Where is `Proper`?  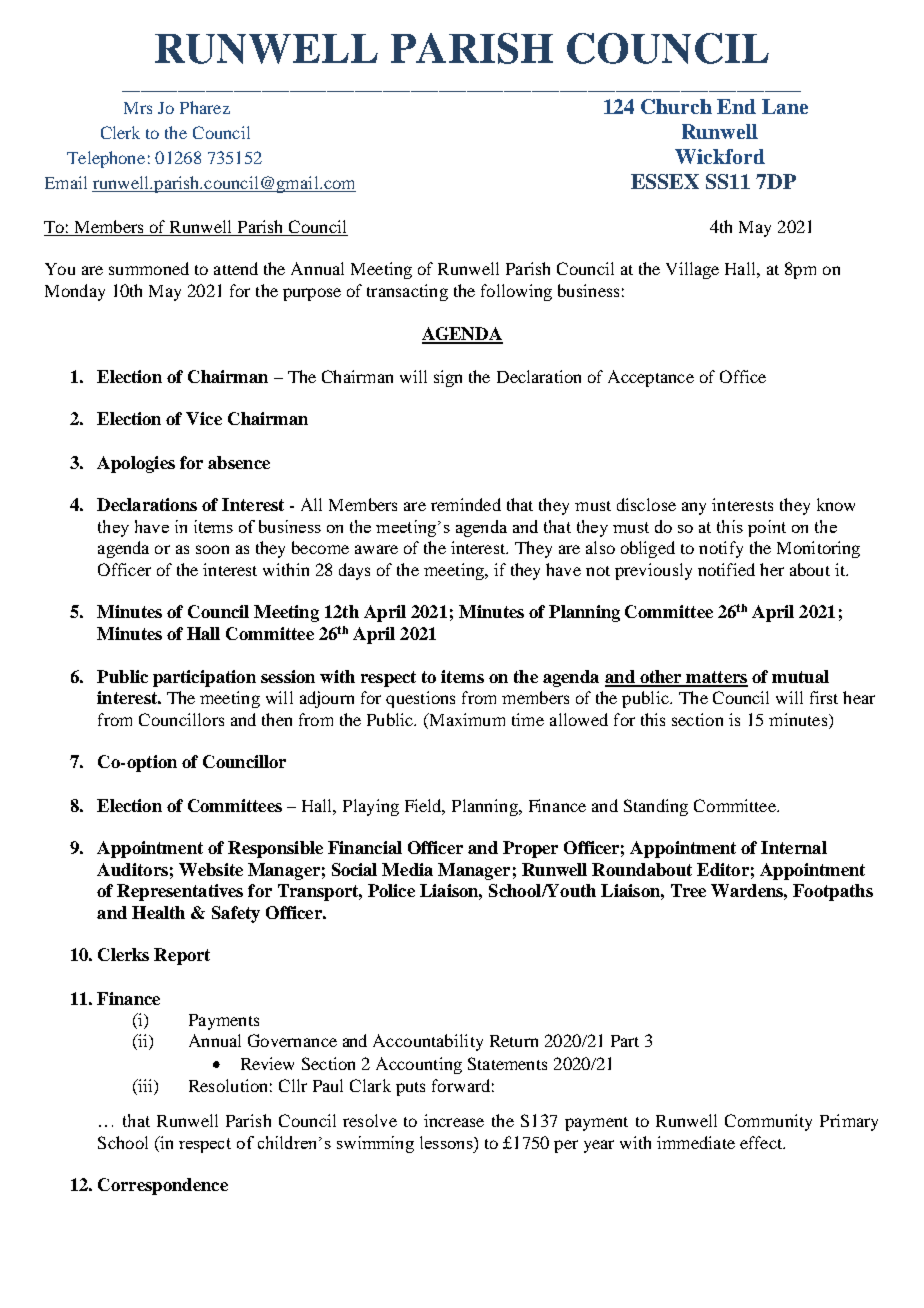
Proper is located at coordinates (530, 849).
